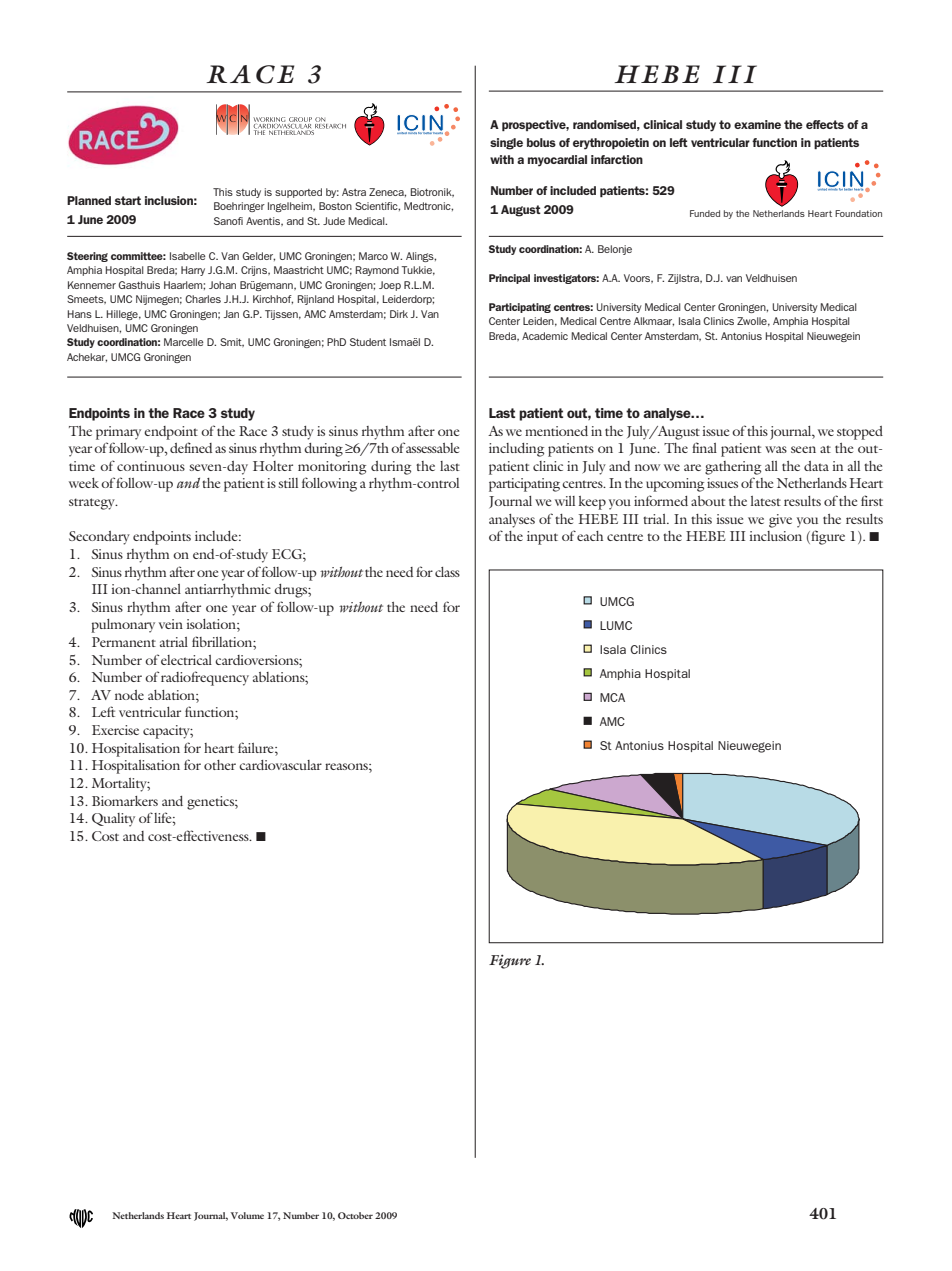 The height and width of the document is (1271, 952). I want to click on examine, so click(757, 124).
